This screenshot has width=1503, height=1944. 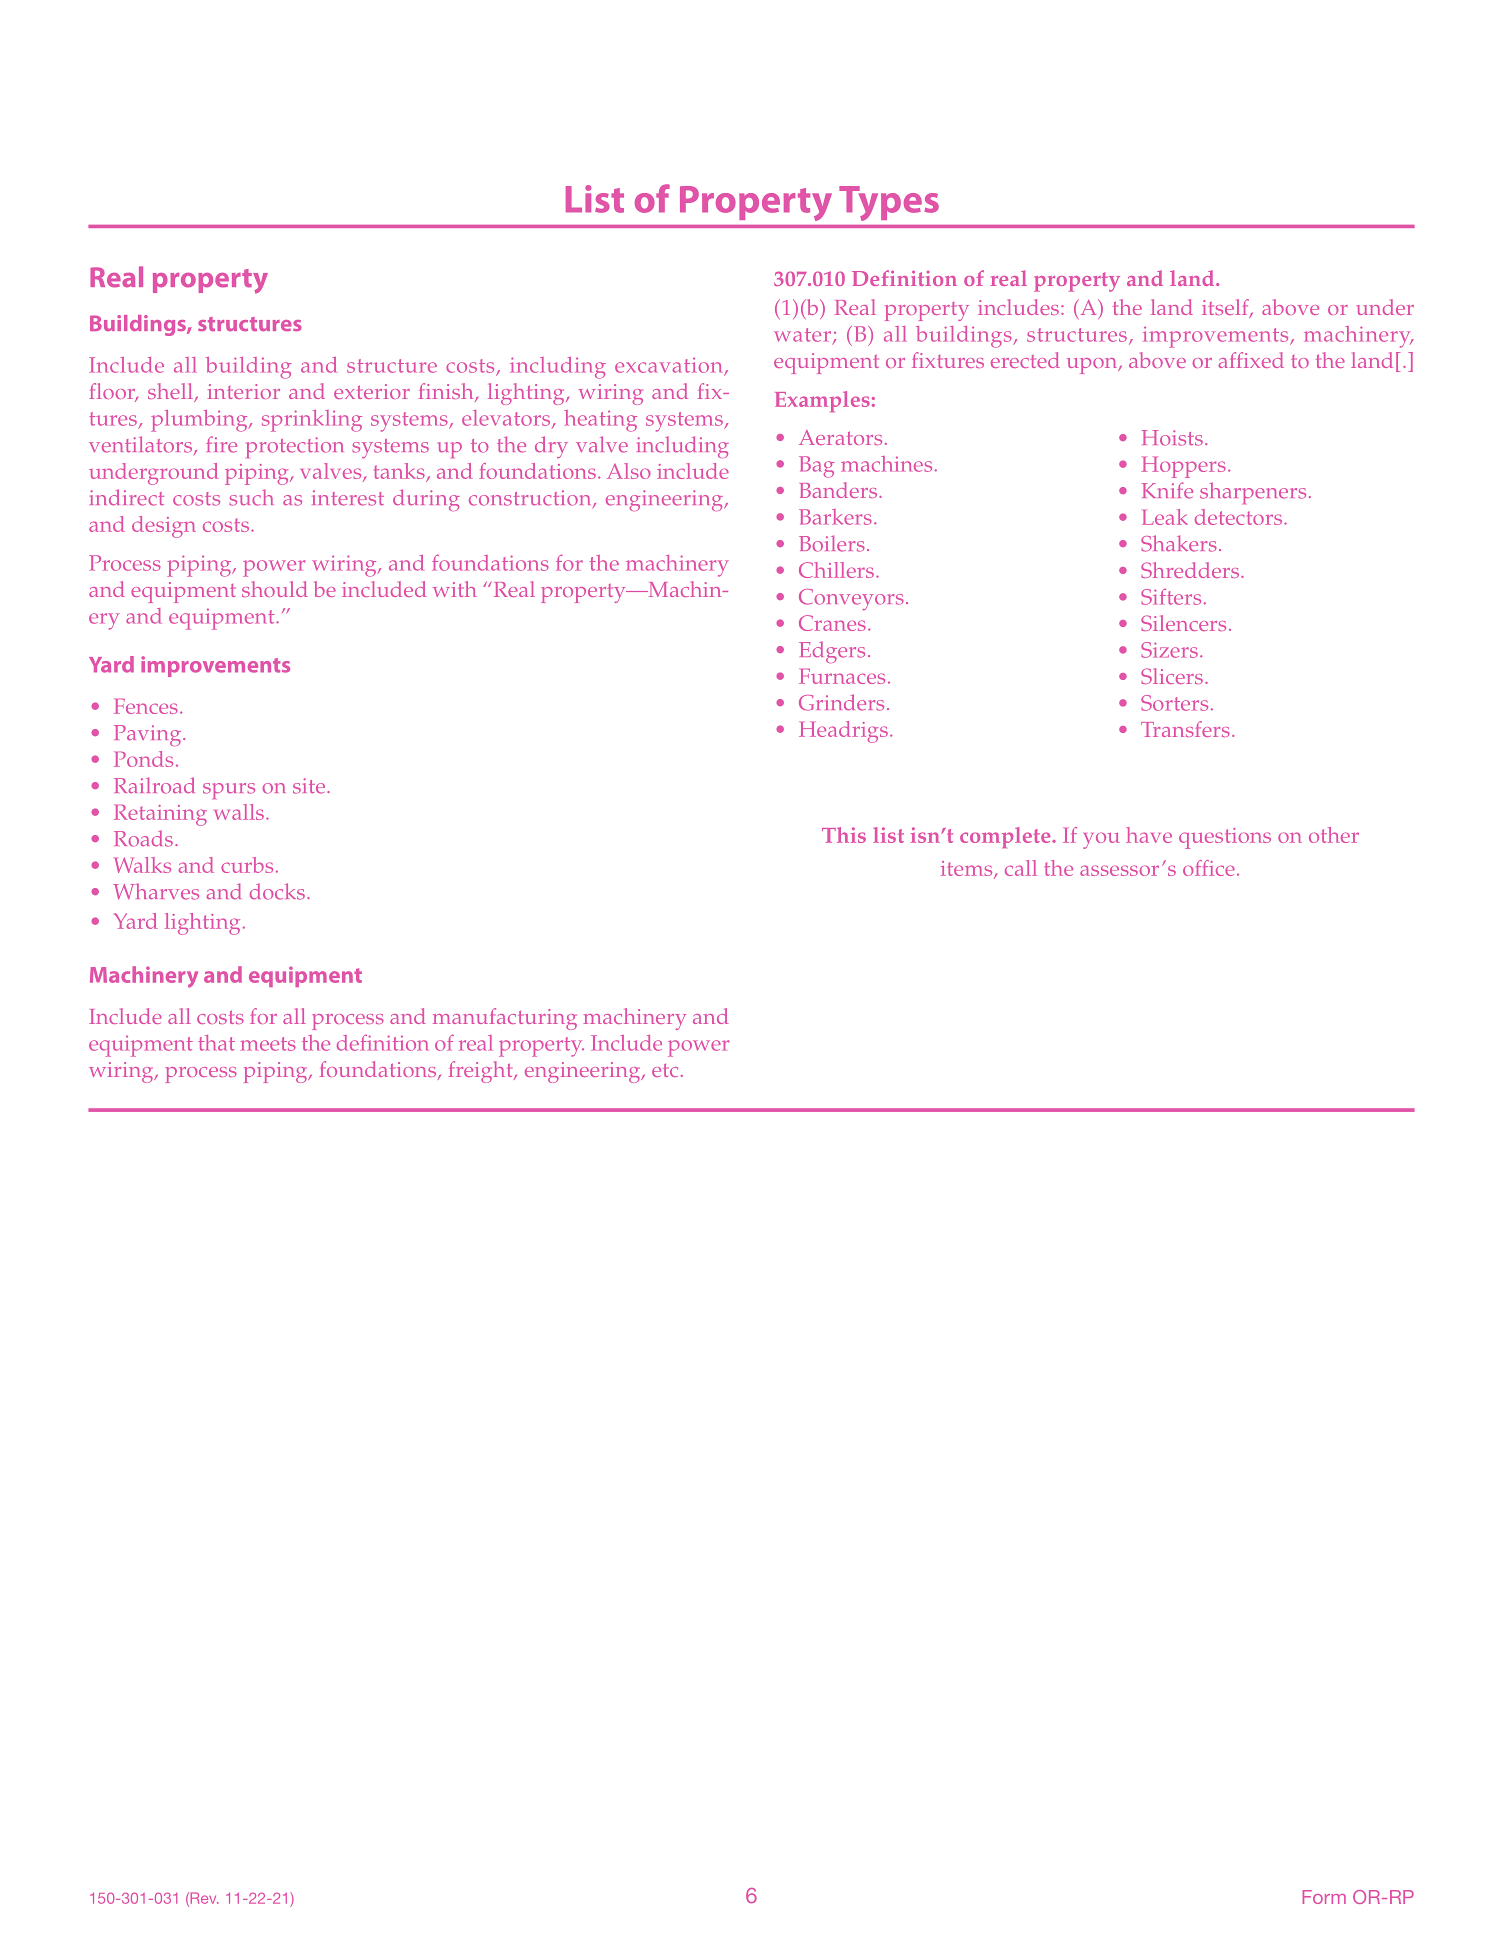 I want to click on interior, so click(x=244, y=391).
